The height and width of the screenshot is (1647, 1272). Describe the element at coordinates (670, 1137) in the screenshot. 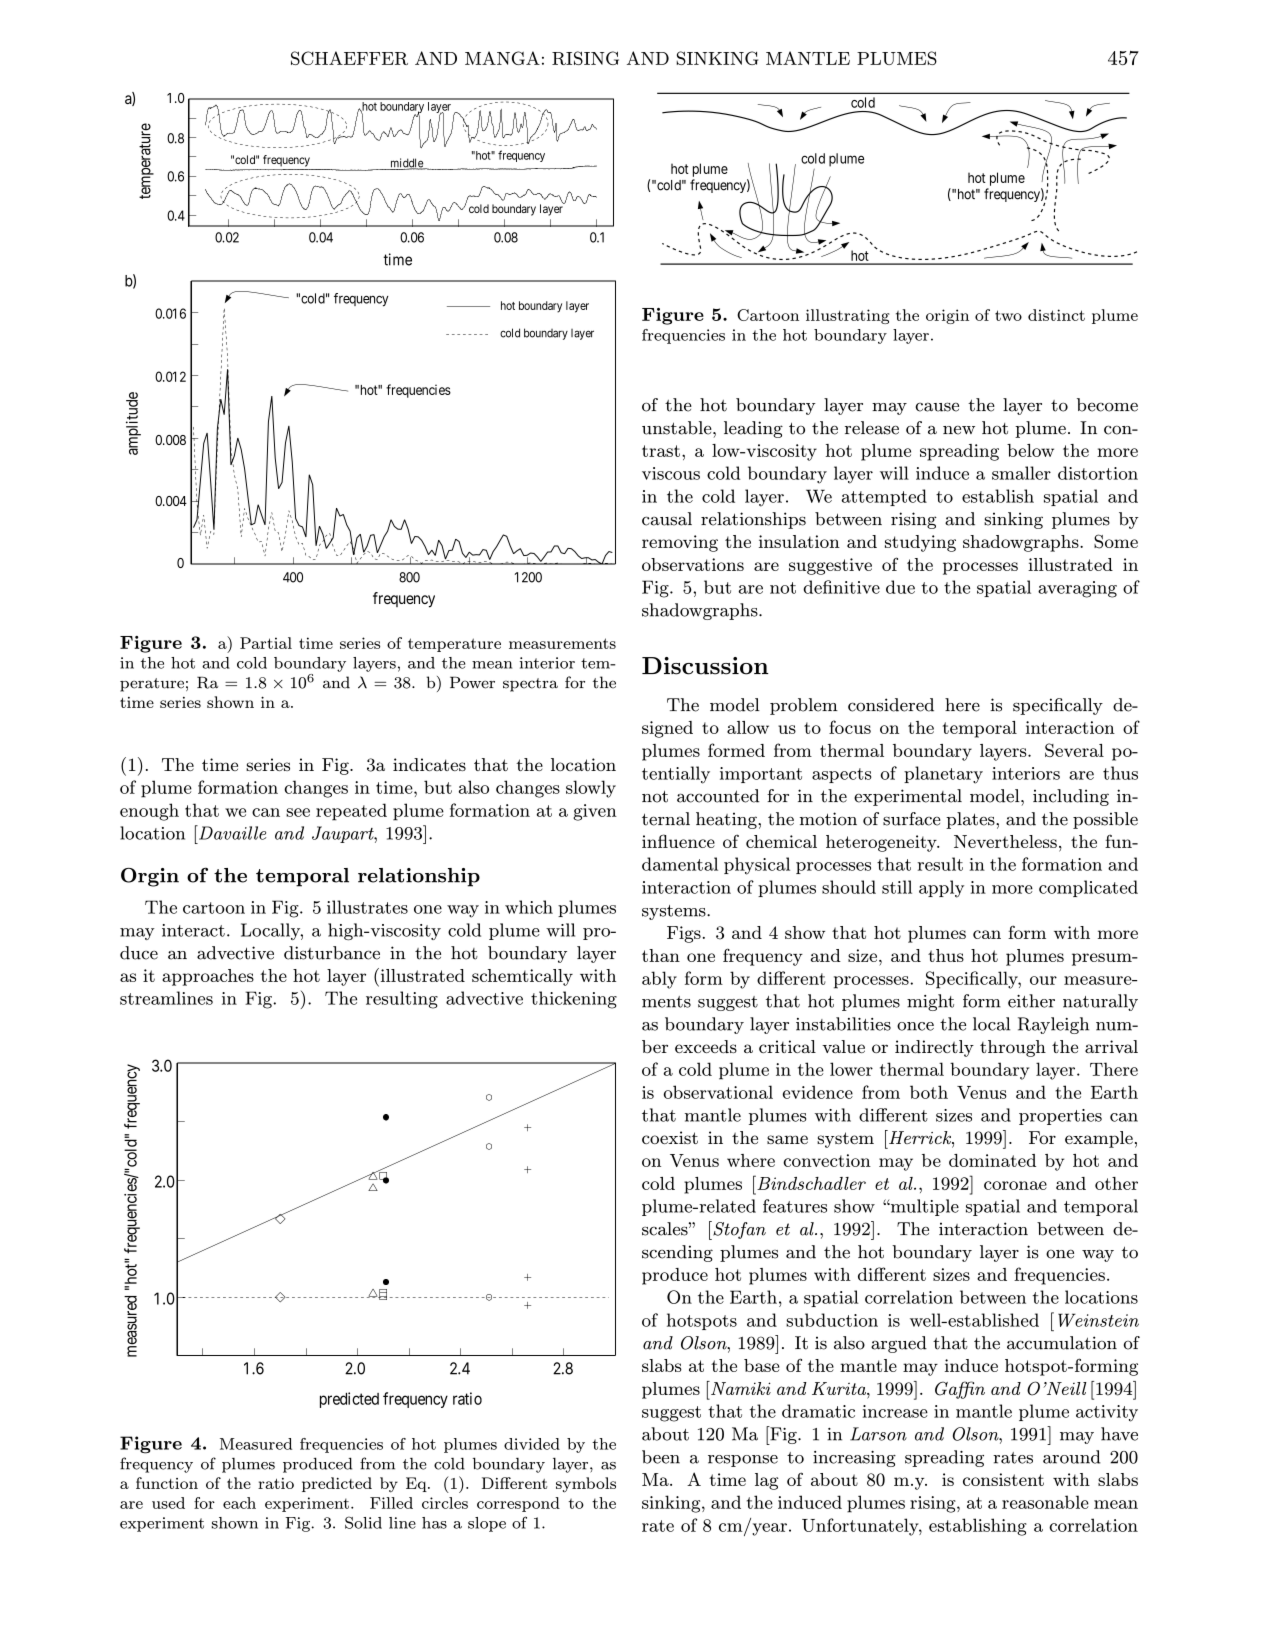

I see `coexist` at that location.
